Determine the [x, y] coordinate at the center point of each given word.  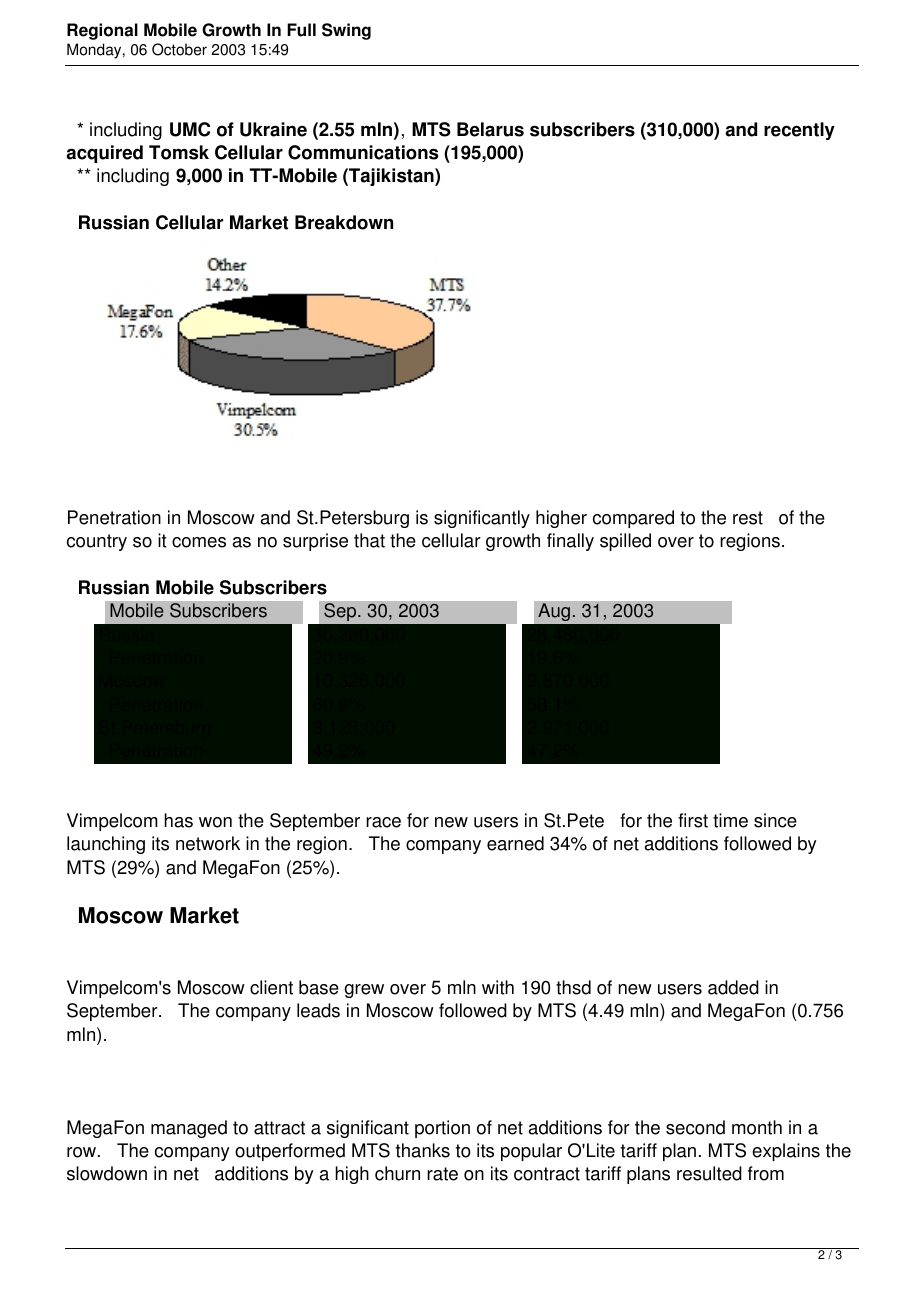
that [369, 540]
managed [189, 1129]
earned [515, 843]
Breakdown [344, 222]
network [208, 843]
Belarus [490, 129]
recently [799, 131]
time [730, 820]
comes [199, 542]
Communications [363, 152]
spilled [625, 542]
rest [748, 518]
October [179, 49]
